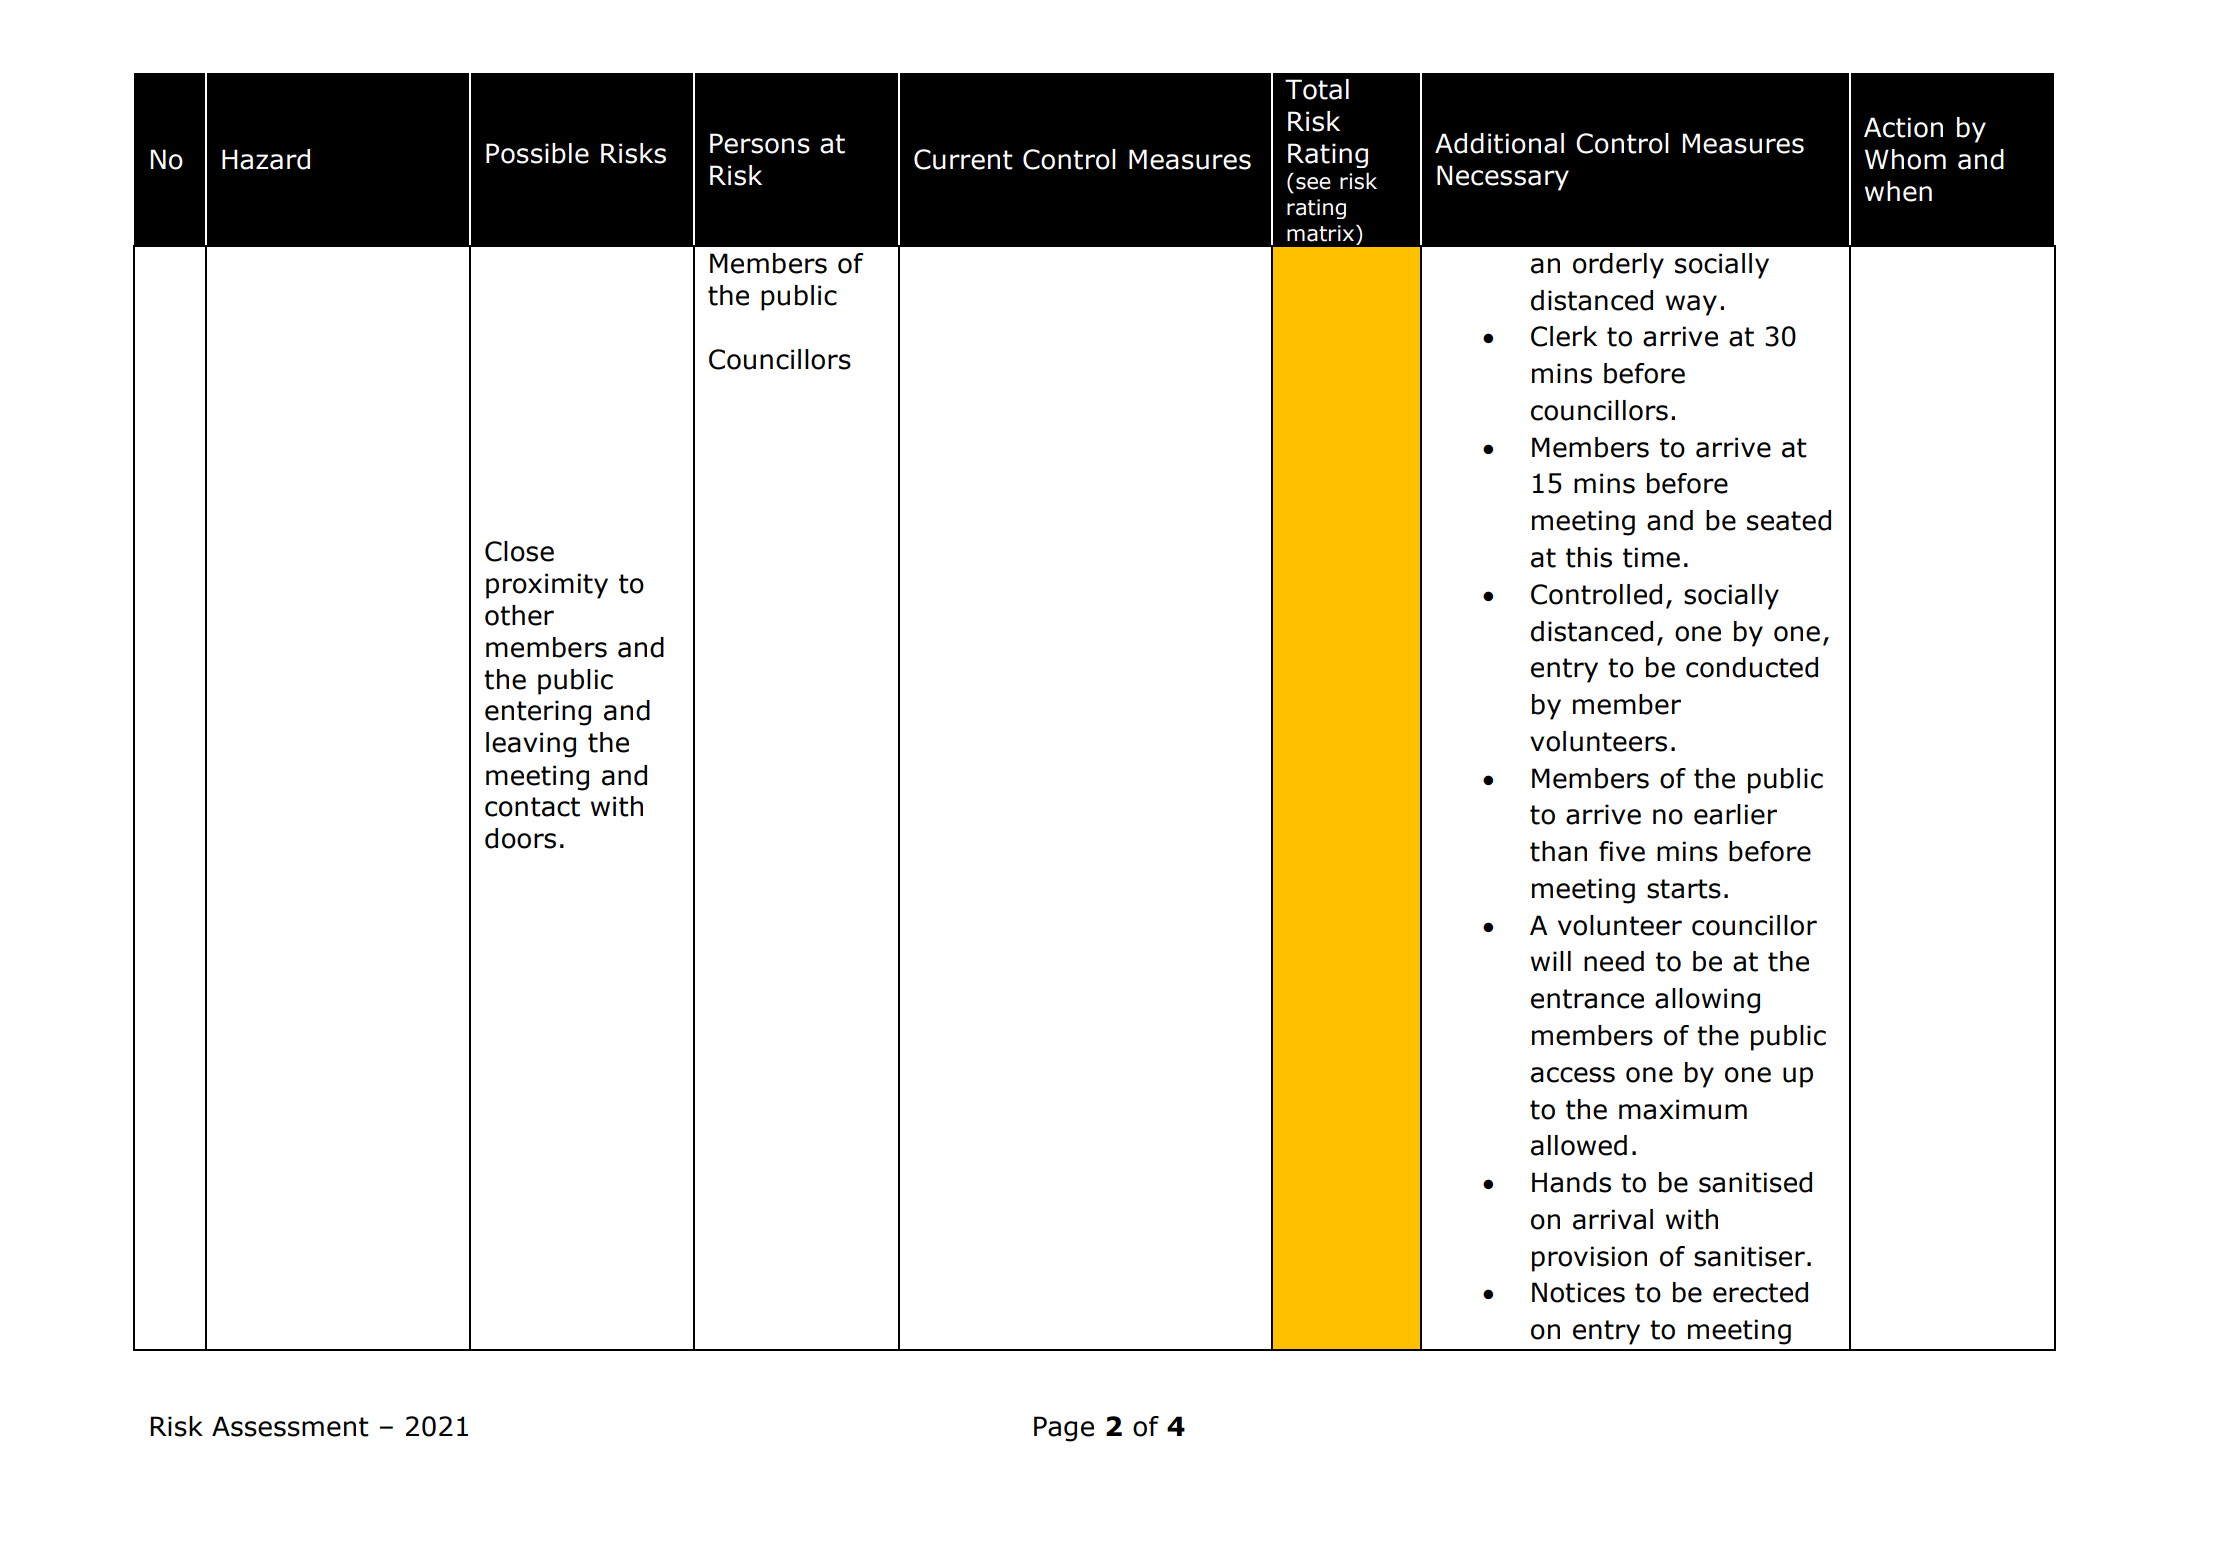 The width and height of the image is (2215, 1566). What do you see at coordinates (1579, 1145) in the image?
I see `allowed` at bounding box center [1579, 1145].
